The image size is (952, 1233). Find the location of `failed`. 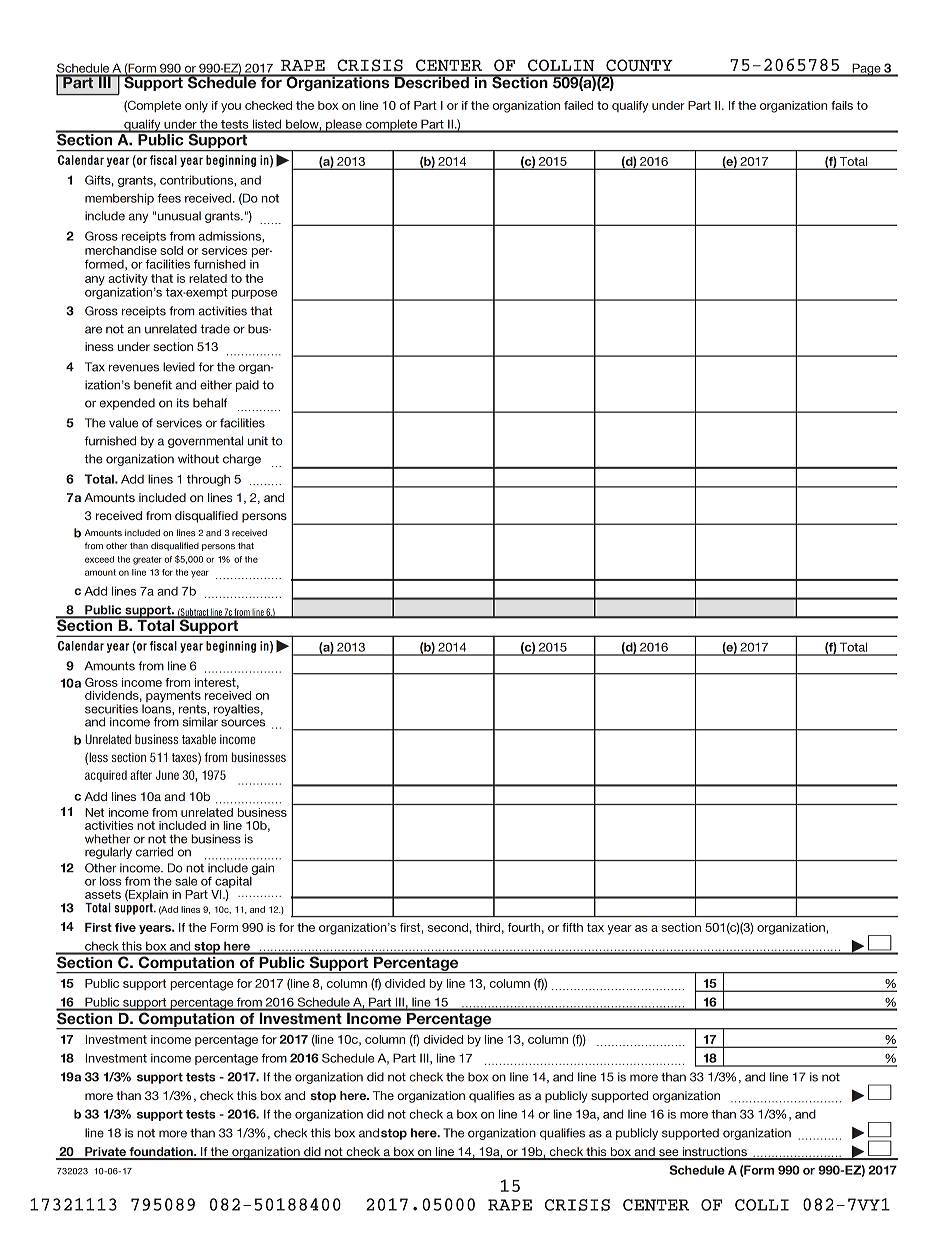

failed is located at coordinates (578, 105).
